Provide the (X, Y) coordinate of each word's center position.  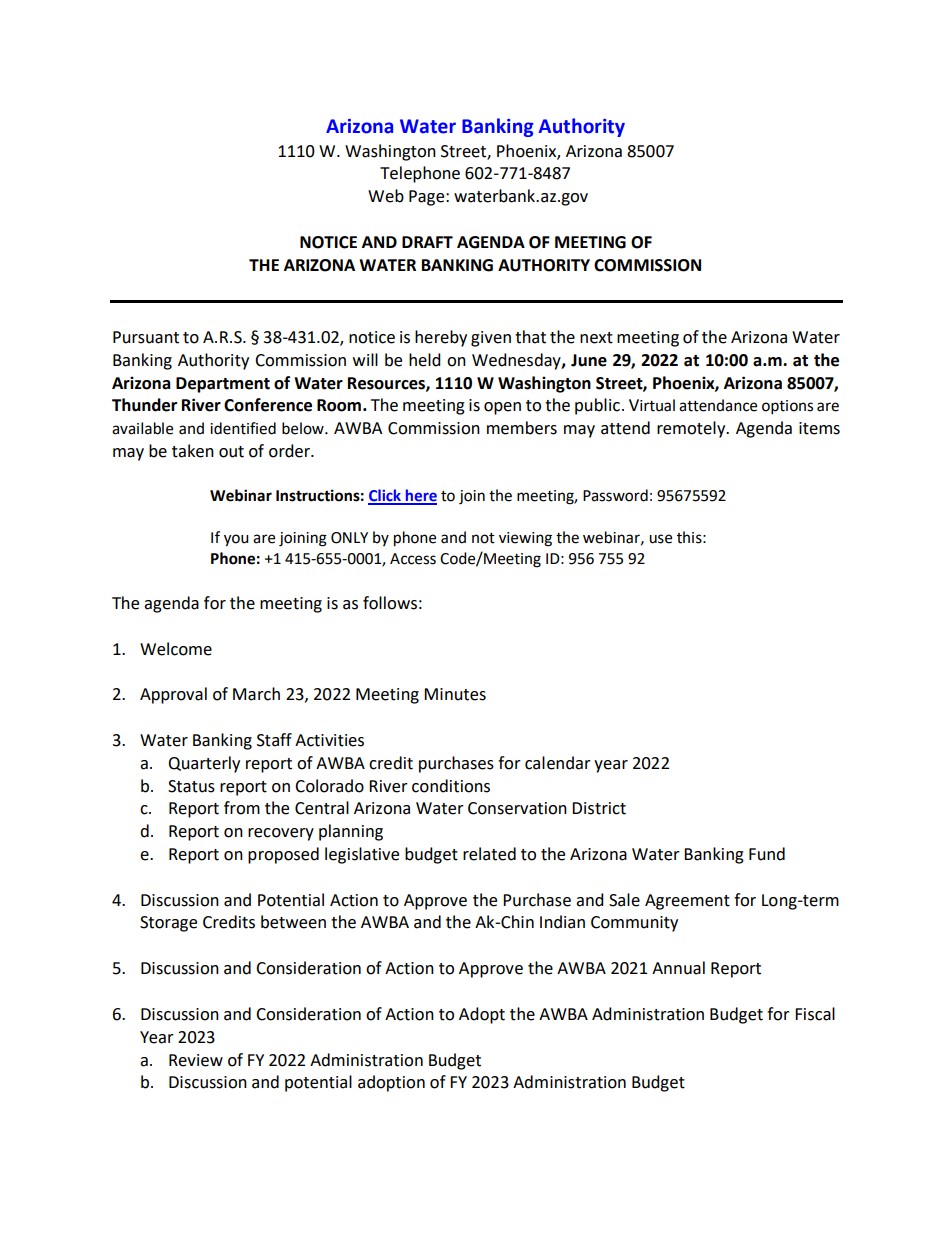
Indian (562, 922)
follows (390, 603)
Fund (767, 854)
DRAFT (427, 242)
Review (196, 1060)
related (489, 854)
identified (243, 428)
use (660, 539)
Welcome (176, 649)
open (502, 408)
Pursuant (146, 337)
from (242, 808)
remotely (692, 429)
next (596, 338)
